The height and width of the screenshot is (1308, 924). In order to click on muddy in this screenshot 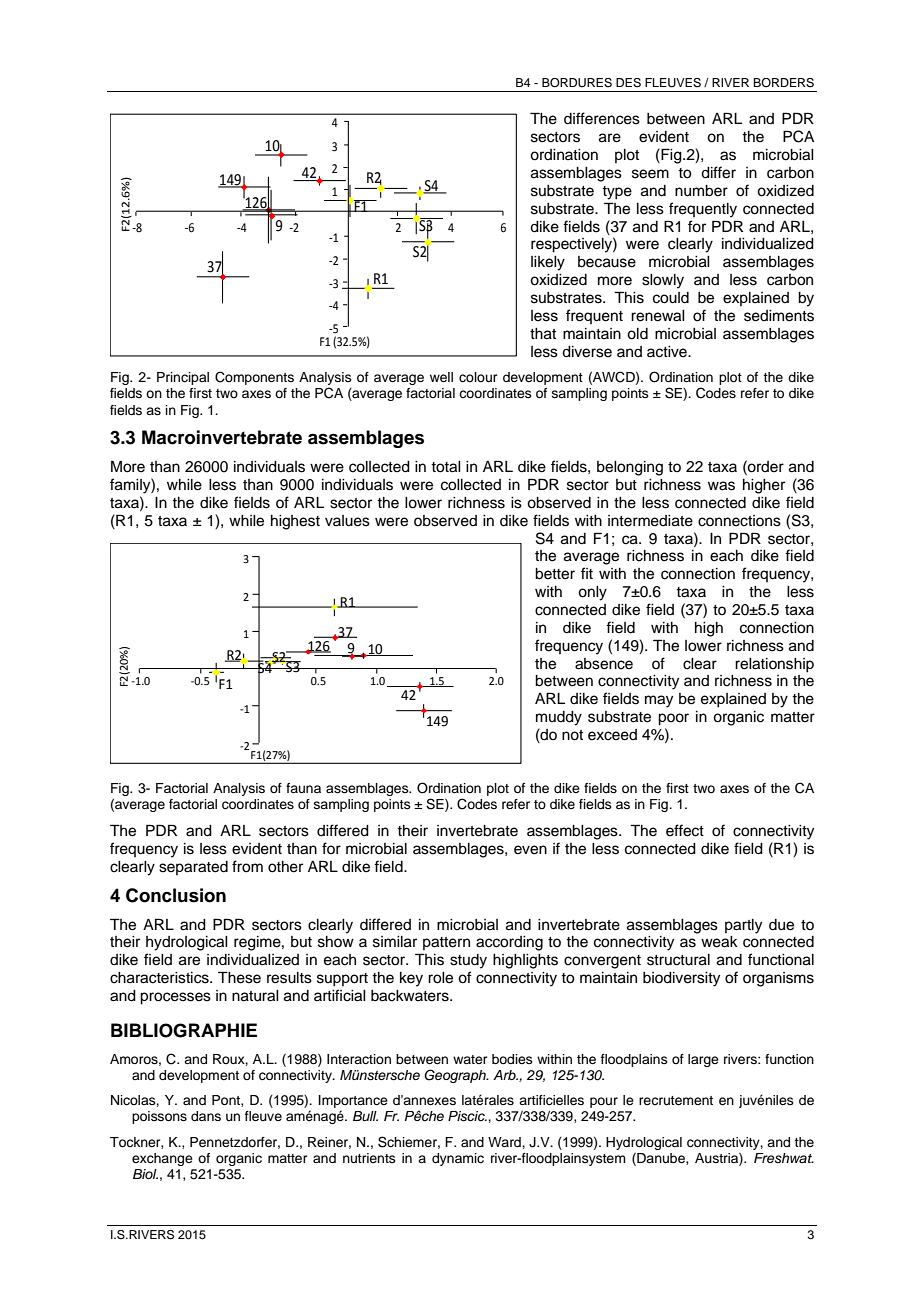, I will do `click(559, 718)`.
